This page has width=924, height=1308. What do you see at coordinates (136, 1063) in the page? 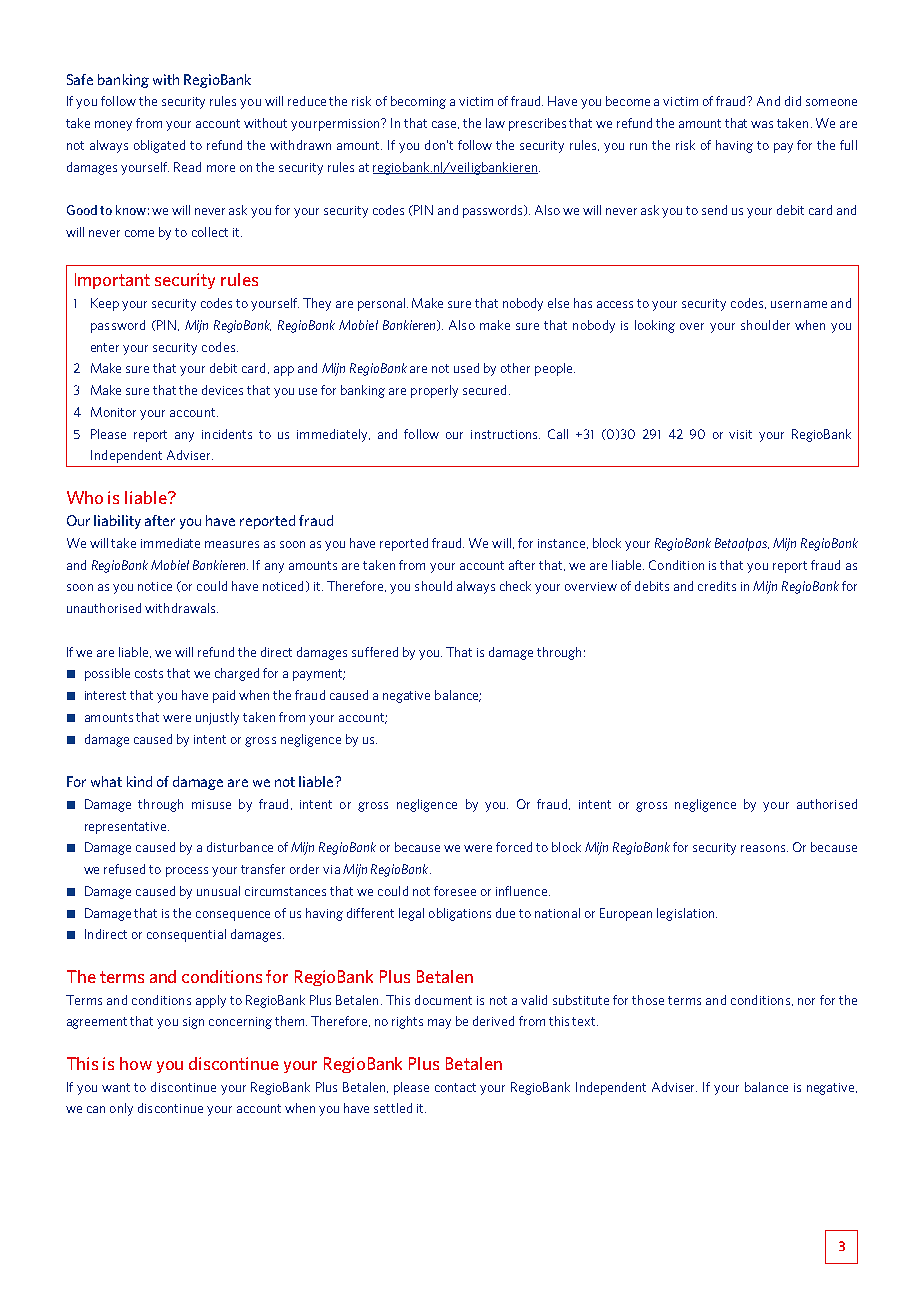
I see `how` at bounding box center [136, 1063].
